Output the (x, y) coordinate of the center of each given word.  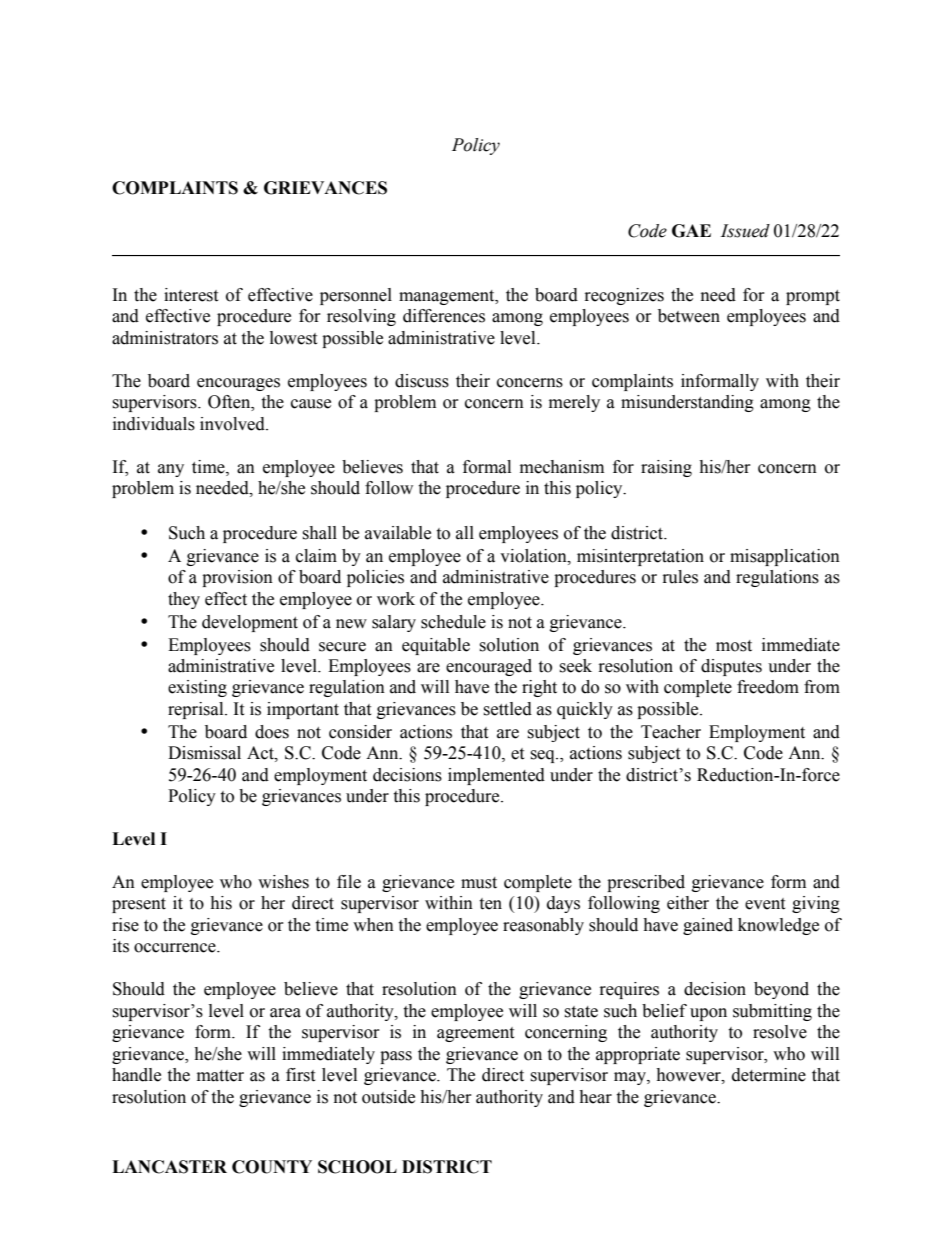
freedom (768, 687)
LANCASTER (169, 1167)
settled (507, 709)
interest (191, 295)
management (448, 297)
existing (197, 688)
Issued (745, 231)
